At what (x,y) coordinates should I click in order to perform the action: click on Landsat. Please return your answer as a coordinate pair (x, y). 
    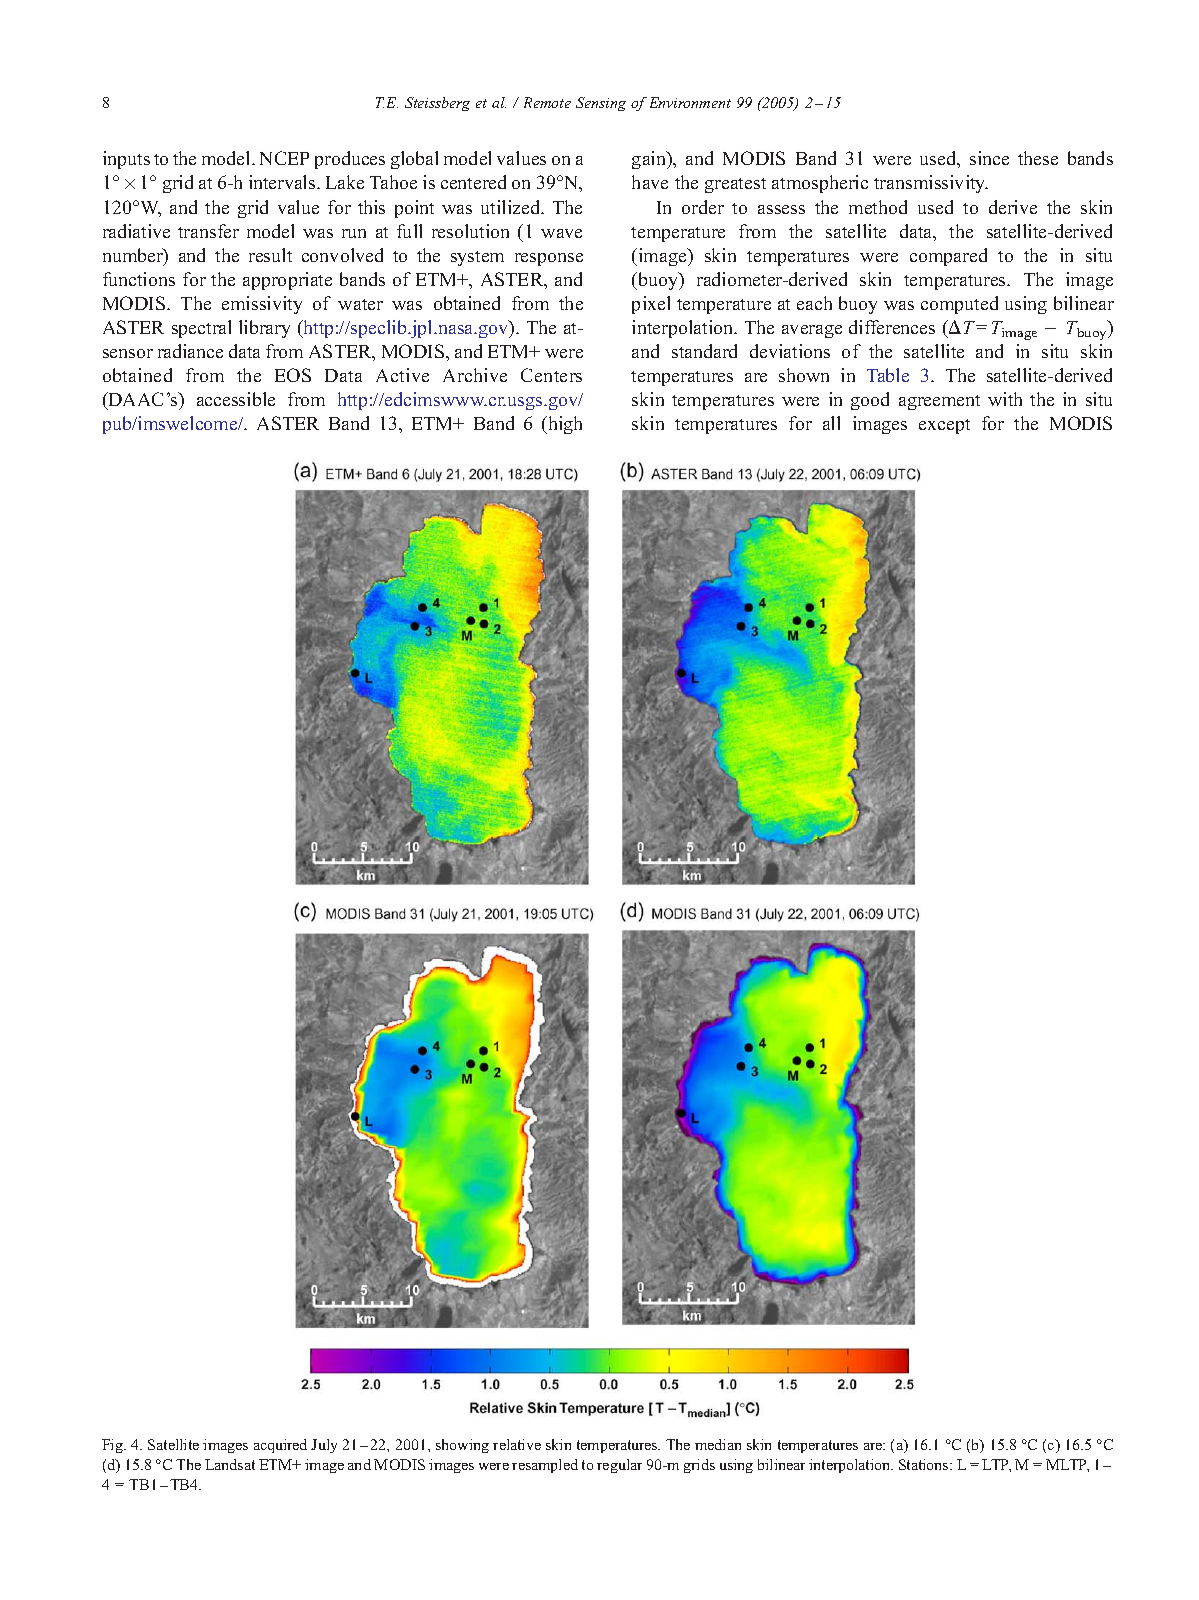
    Looking at the image, I should click on (230, 1464).
